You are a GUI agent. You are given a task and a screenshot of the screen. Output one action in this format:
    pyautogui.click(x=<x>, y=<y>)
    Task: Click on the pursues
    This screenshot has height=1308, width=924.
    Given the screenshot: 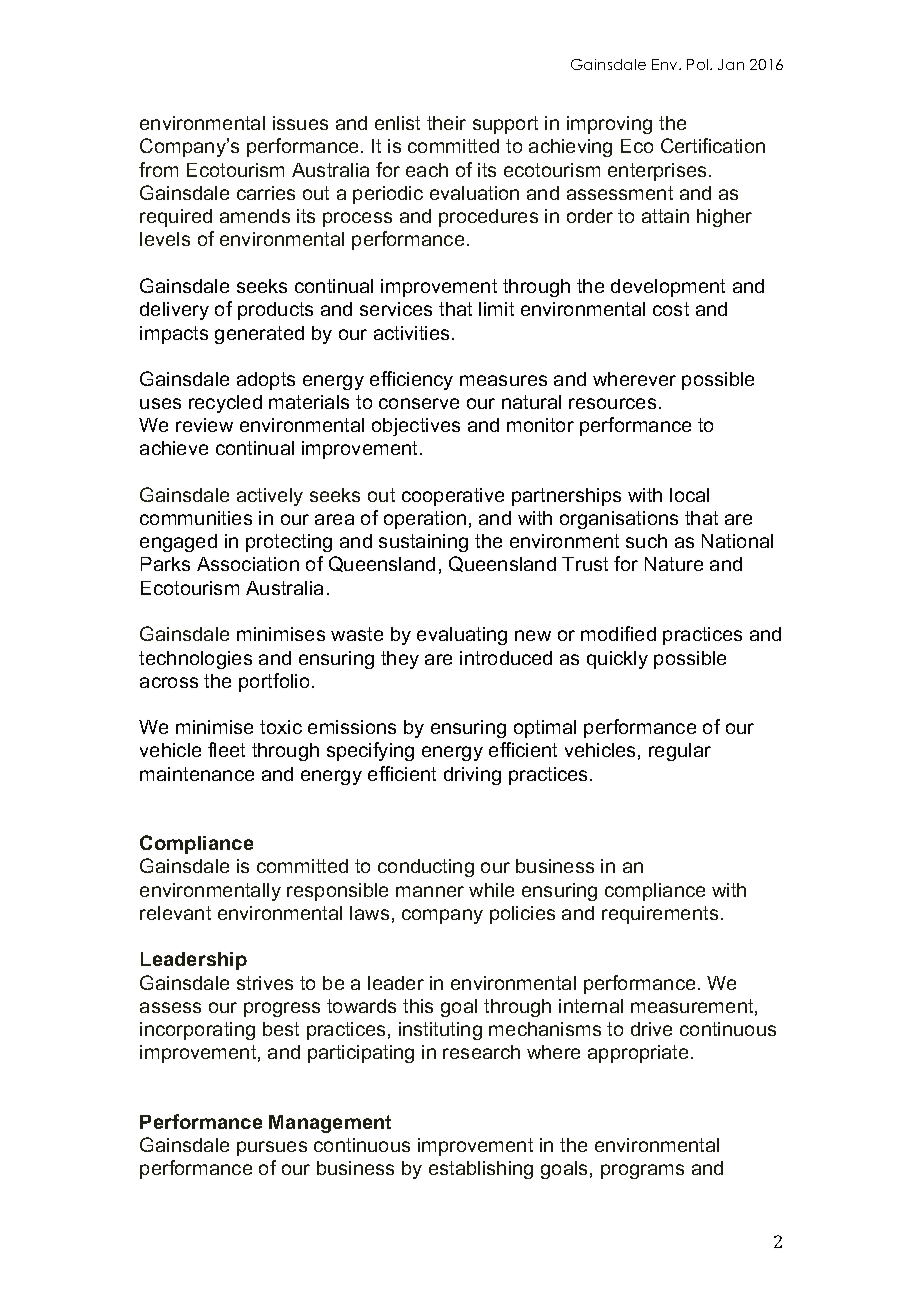 What is the action you would take?
    pyautogui.click(x=272, y=1148)
